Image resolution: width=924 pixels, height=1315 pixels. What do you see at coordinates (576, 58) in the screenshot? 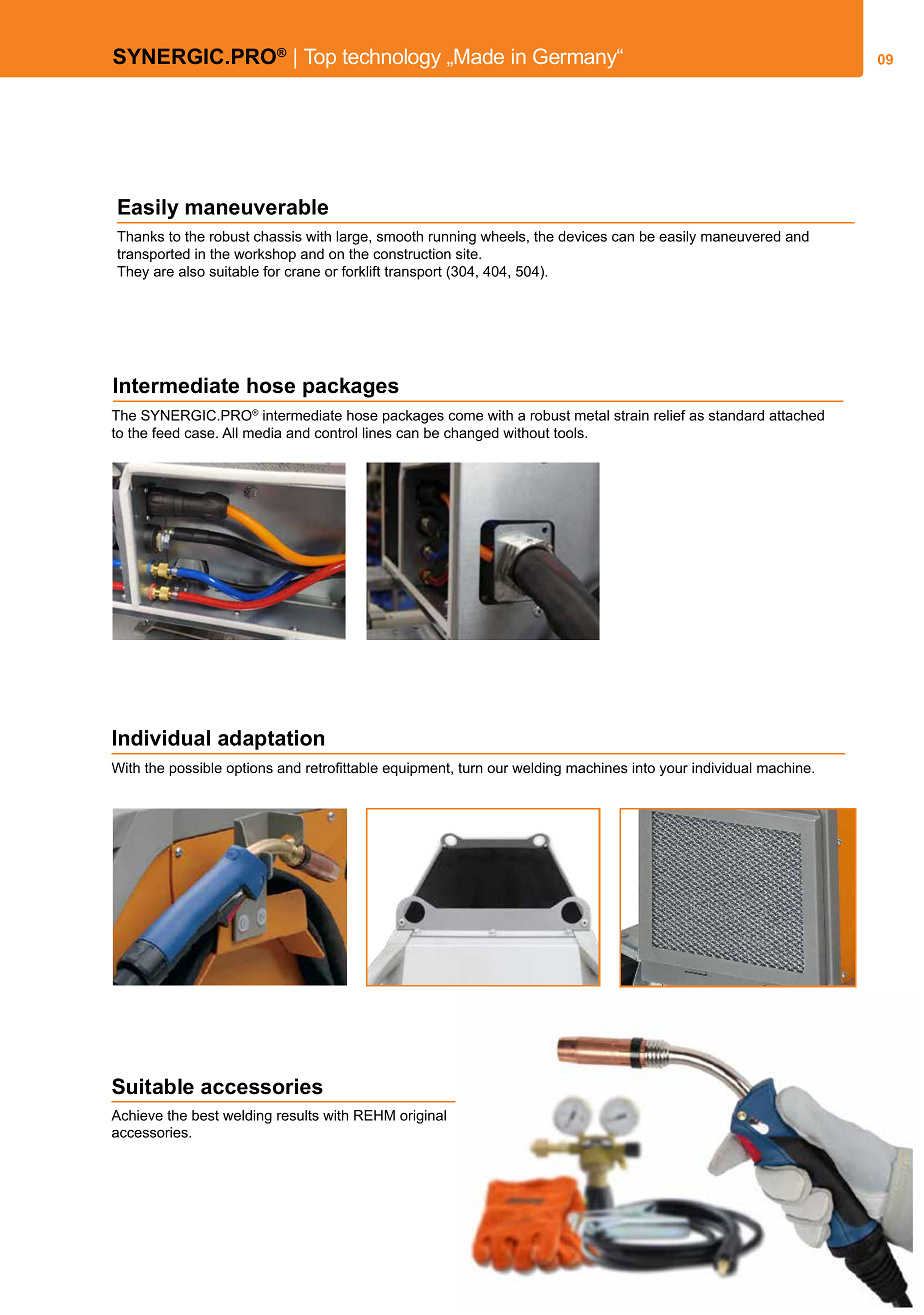
I see `Germany` at bounding box center [576, 58].
